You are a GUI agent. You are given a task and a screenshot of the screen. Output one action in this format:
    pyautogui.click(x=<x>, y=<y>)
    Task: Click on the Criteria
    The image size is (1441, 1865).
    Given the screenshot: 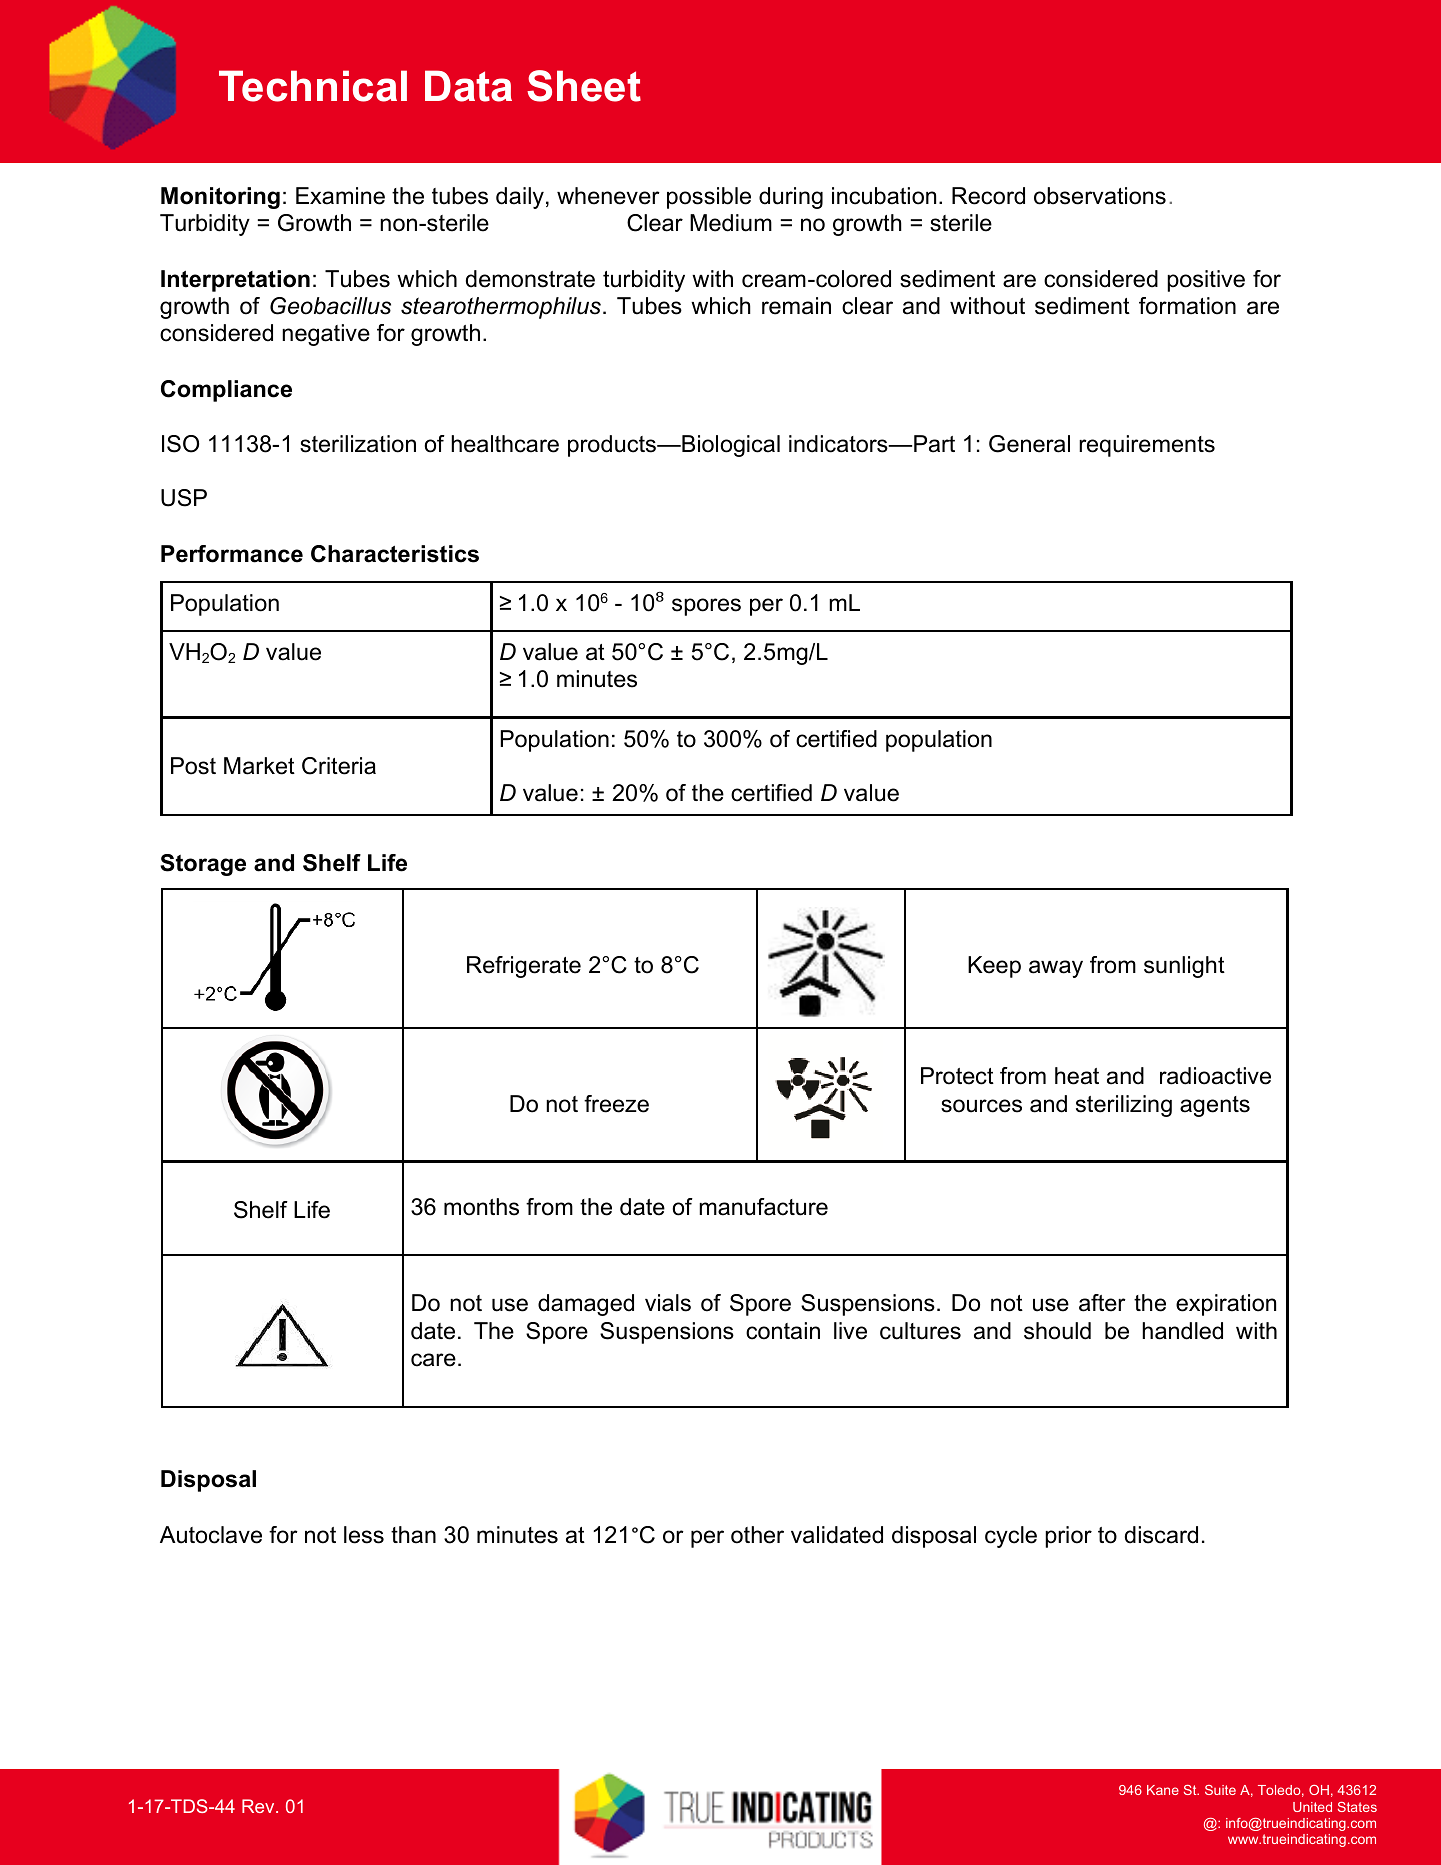 What is the action you would take?
    pyautogui.click(x=339, y=766)
